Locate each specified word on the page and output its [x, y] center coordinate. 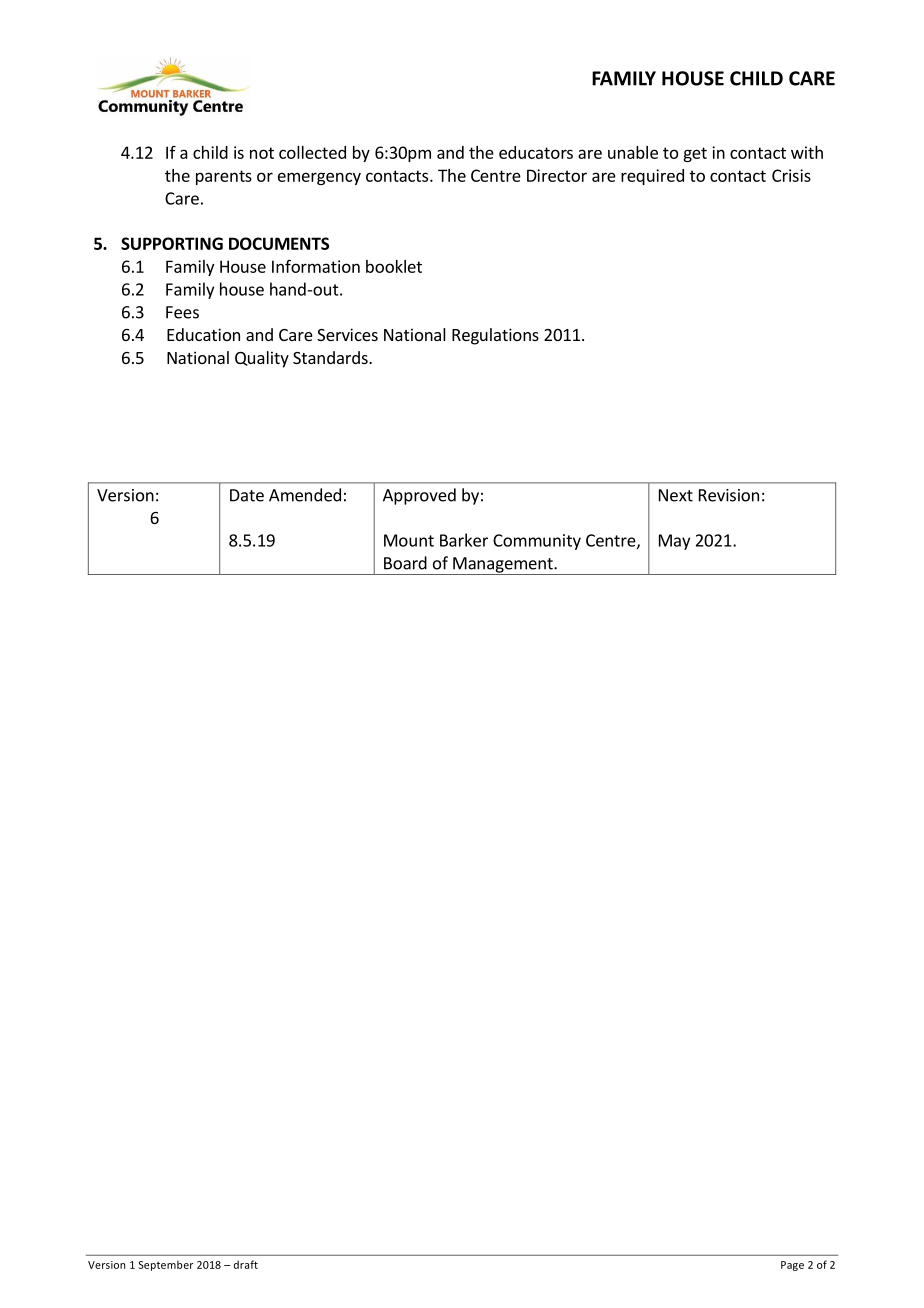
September [165, 1265]
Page [792, 1266]
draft [246, 1264]
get [695, 154]
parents [224, 177]
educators [536, 152]
